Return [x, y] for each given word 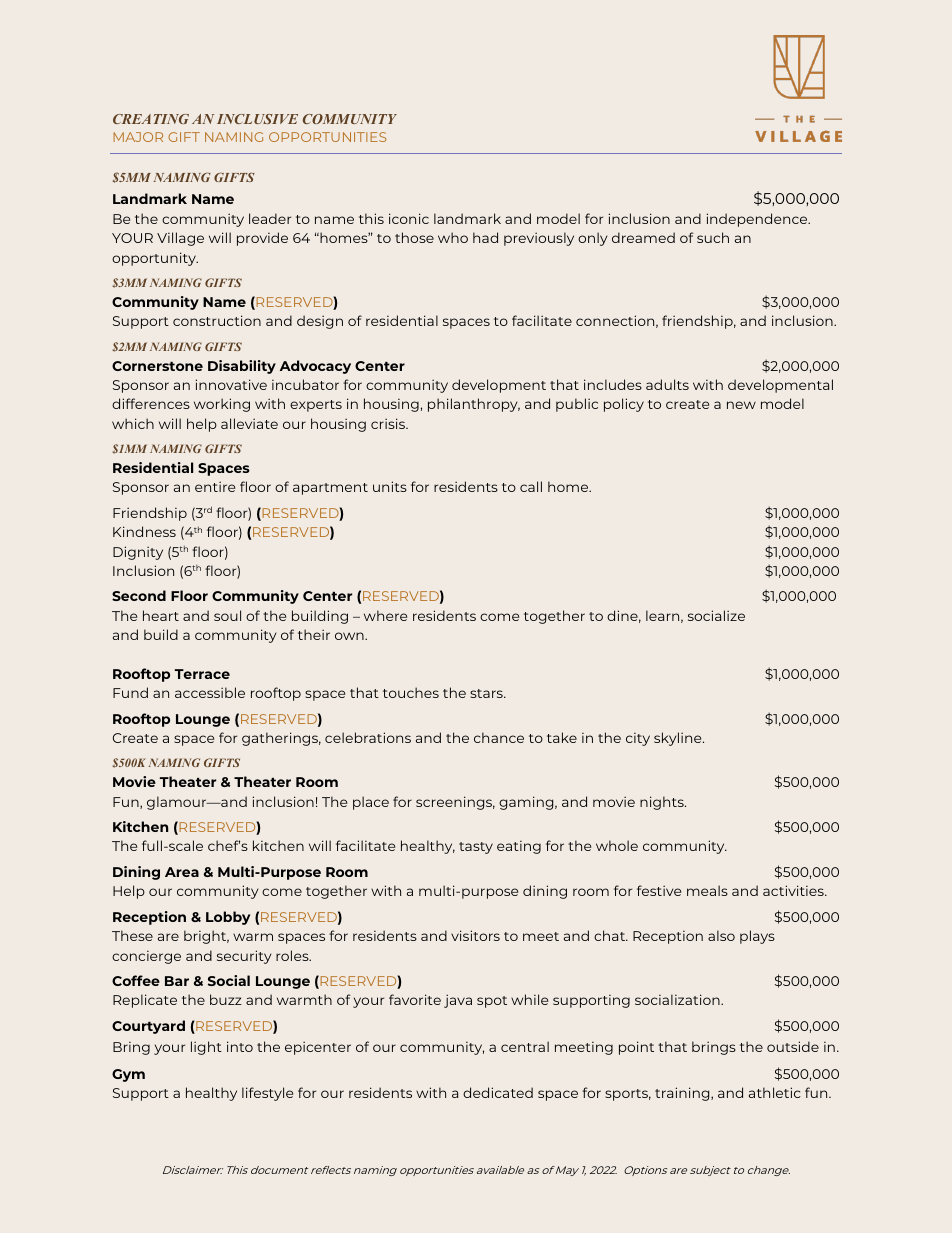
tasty [476, 848]
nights [663, 803]
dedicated [498, 1092]
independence [758, 220]
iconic [409, 218]
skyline [679, 739]
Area [182, 872]
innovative [231, 384]
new [741, 405]
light [206, 1048]
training [683, 1094]
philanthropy [474, 405]
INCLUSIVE [257, 119]
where [385, 615]
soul [227, 615]
